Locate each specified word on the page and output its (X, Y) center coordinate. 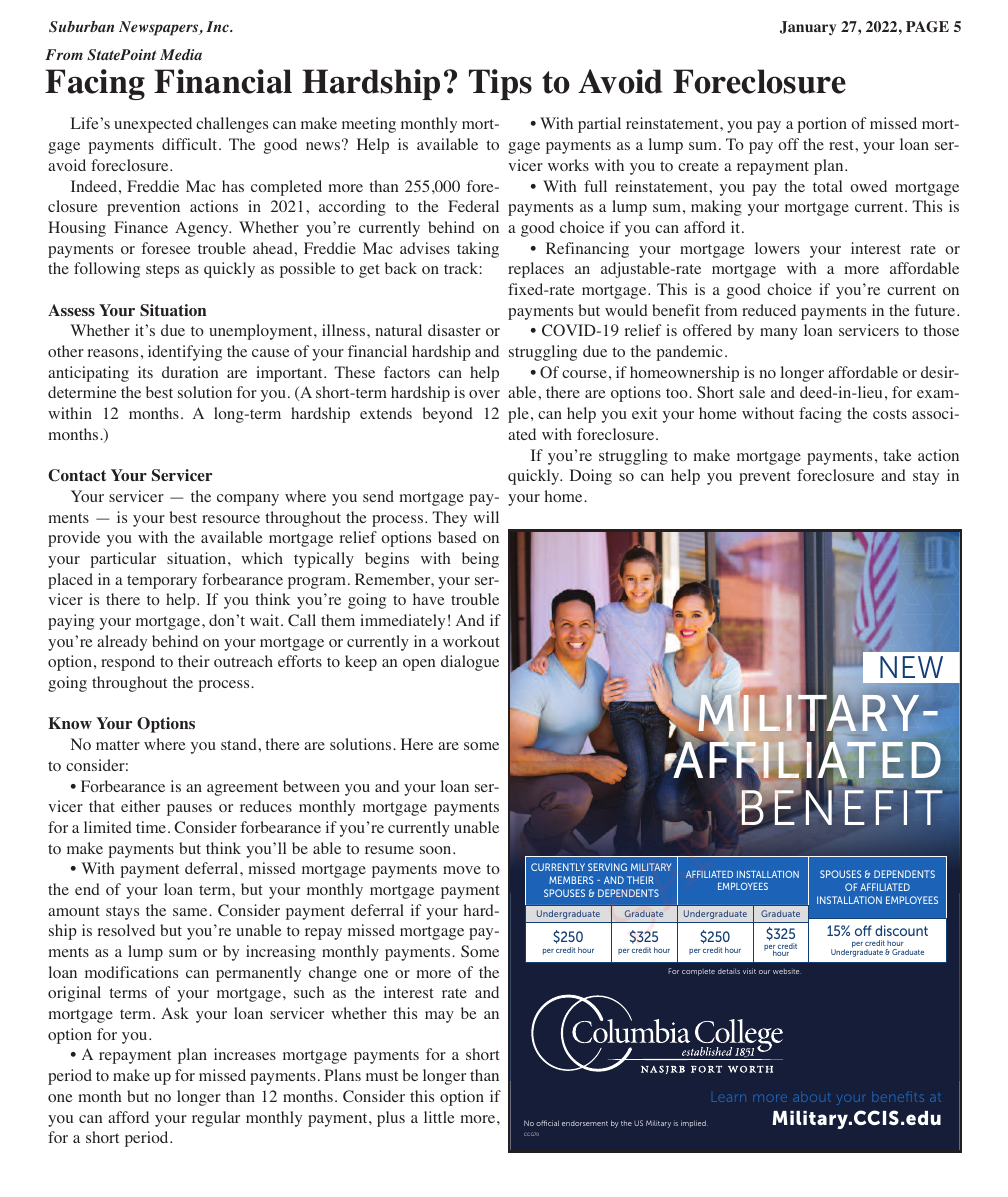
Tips (500, 84)
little (439, 1117)
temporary (162, 582)
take (897, 455)
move (462, 870)
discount (901, 930)
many (779, 334)
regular (216, 1119)
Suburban (81, 27)
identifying (185, 353)
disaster (454, 330)
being (480, 560)
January (808, 28)
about (812, 1097)
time (151, 827)
